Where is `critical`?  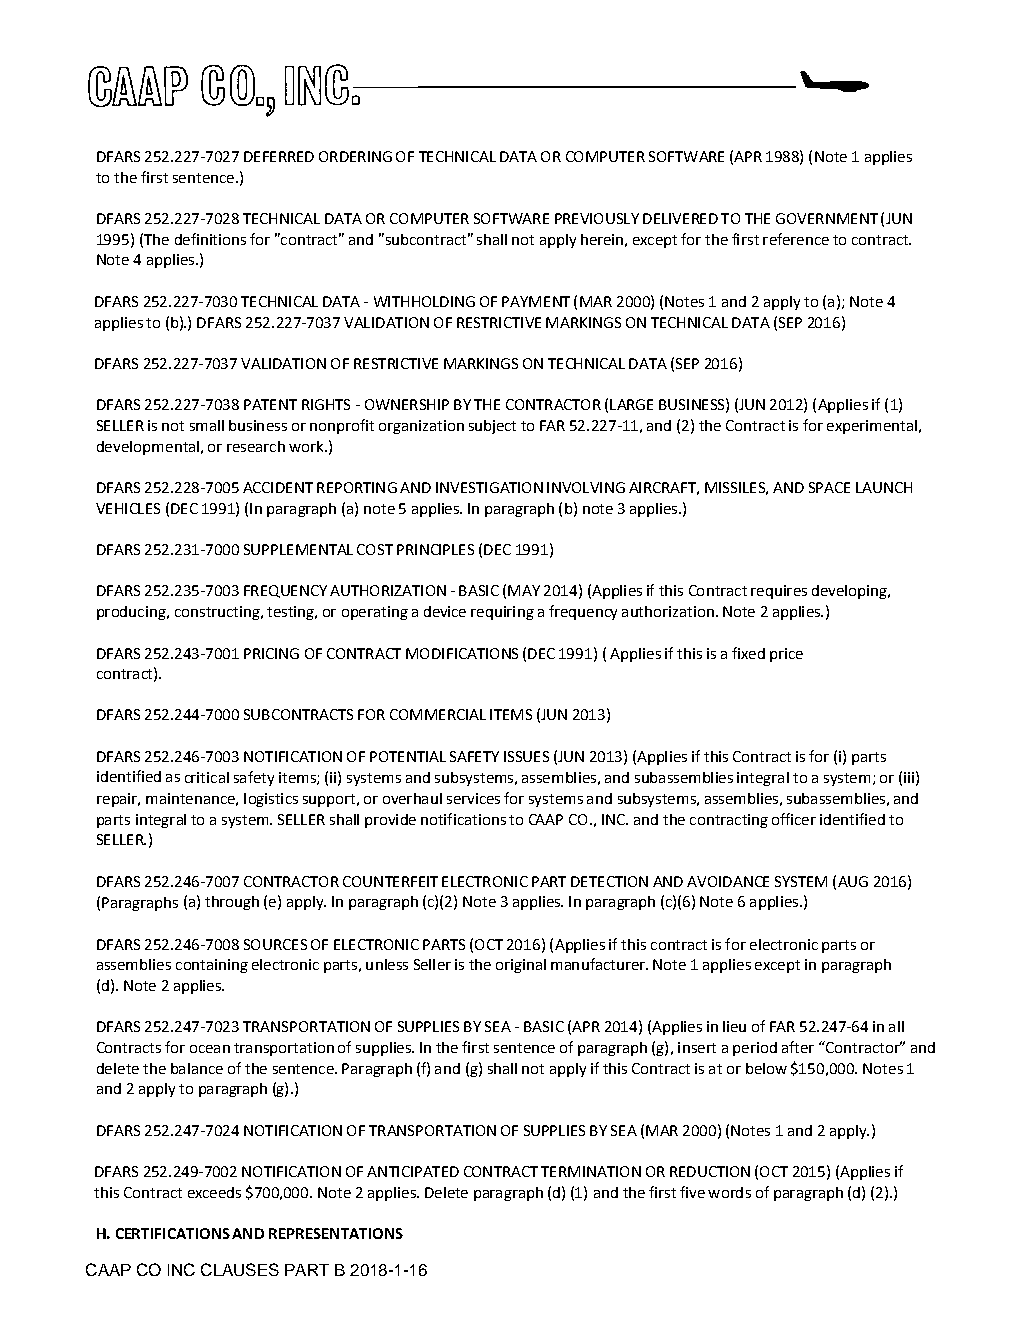
critical is located at coordinates (207, 777).
